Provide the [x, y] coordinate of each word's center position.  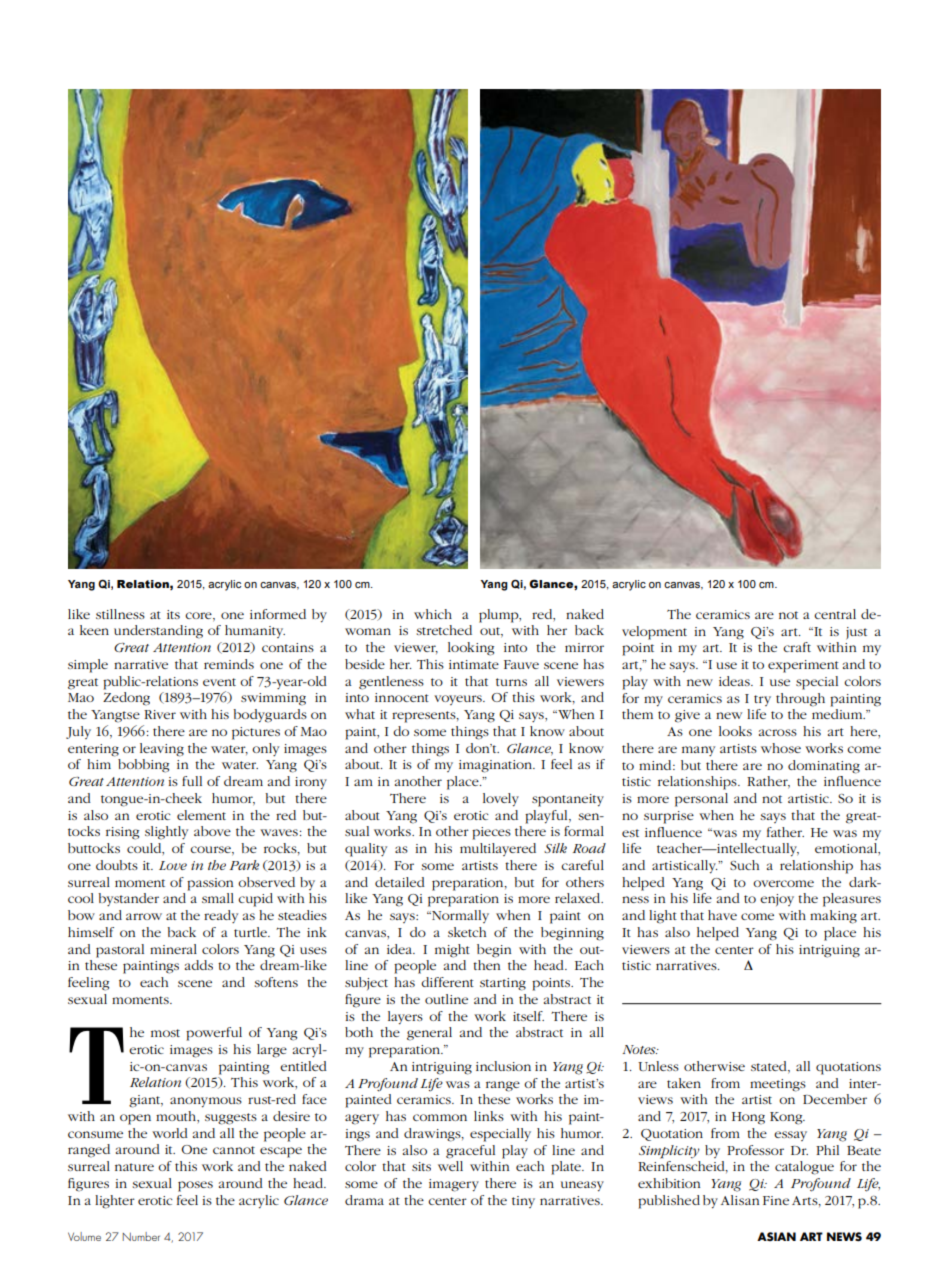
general [429, 1034]
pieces [491, 833]
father [785, 832]
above [212, 831]
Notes [640, 1049]
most [165, 1033]
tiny [523, 1202]
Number [141, 1236]
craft [797, 647]
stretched [444, 630]
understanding [158, 632]
